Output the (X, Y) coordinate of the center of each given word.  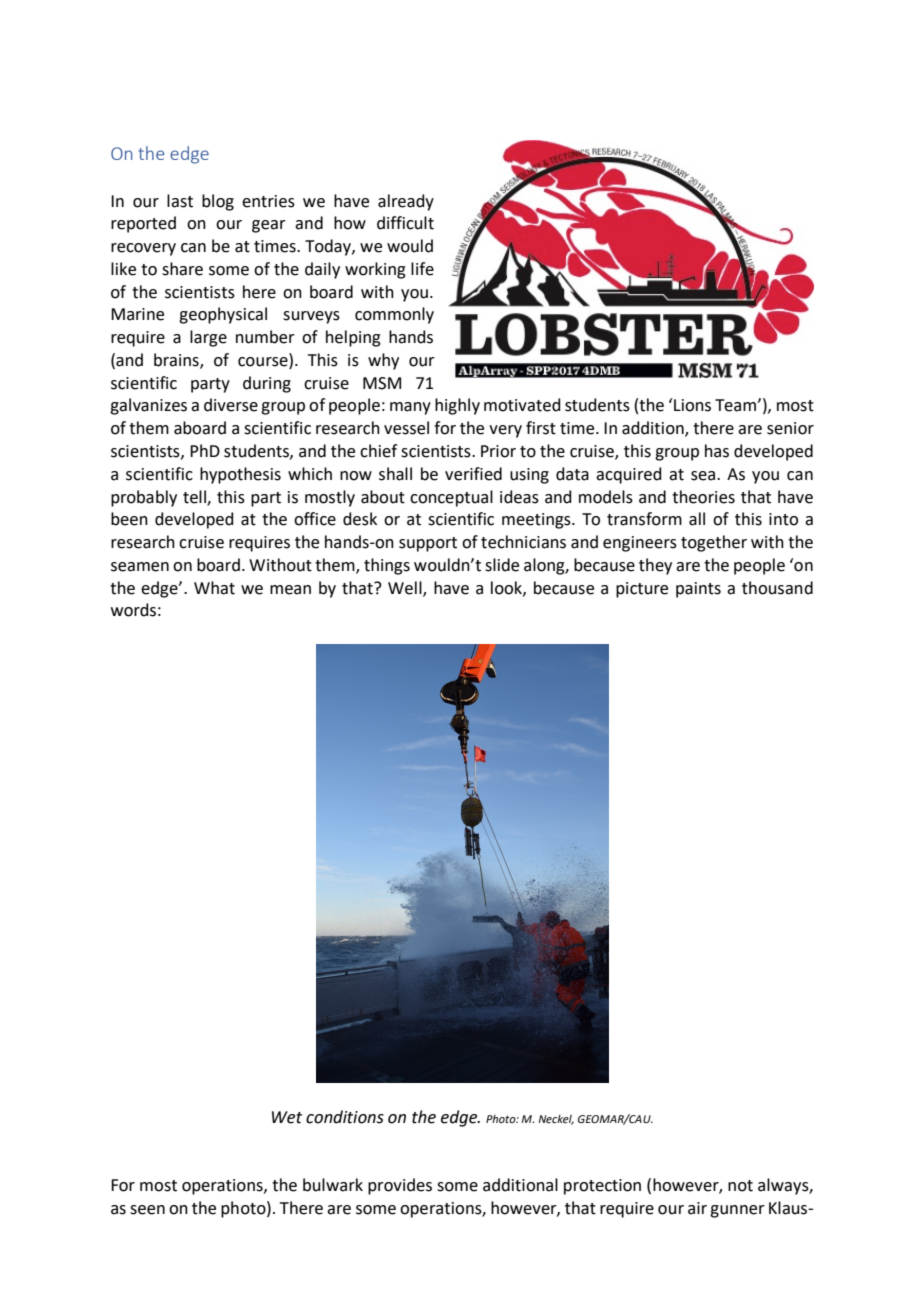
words (133, 610)
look (507, 588)
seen (147, 1210)
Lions (692, 405)
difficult (405, 223)
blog (218, 202)
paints (698, 590)
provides (400, 1186)
